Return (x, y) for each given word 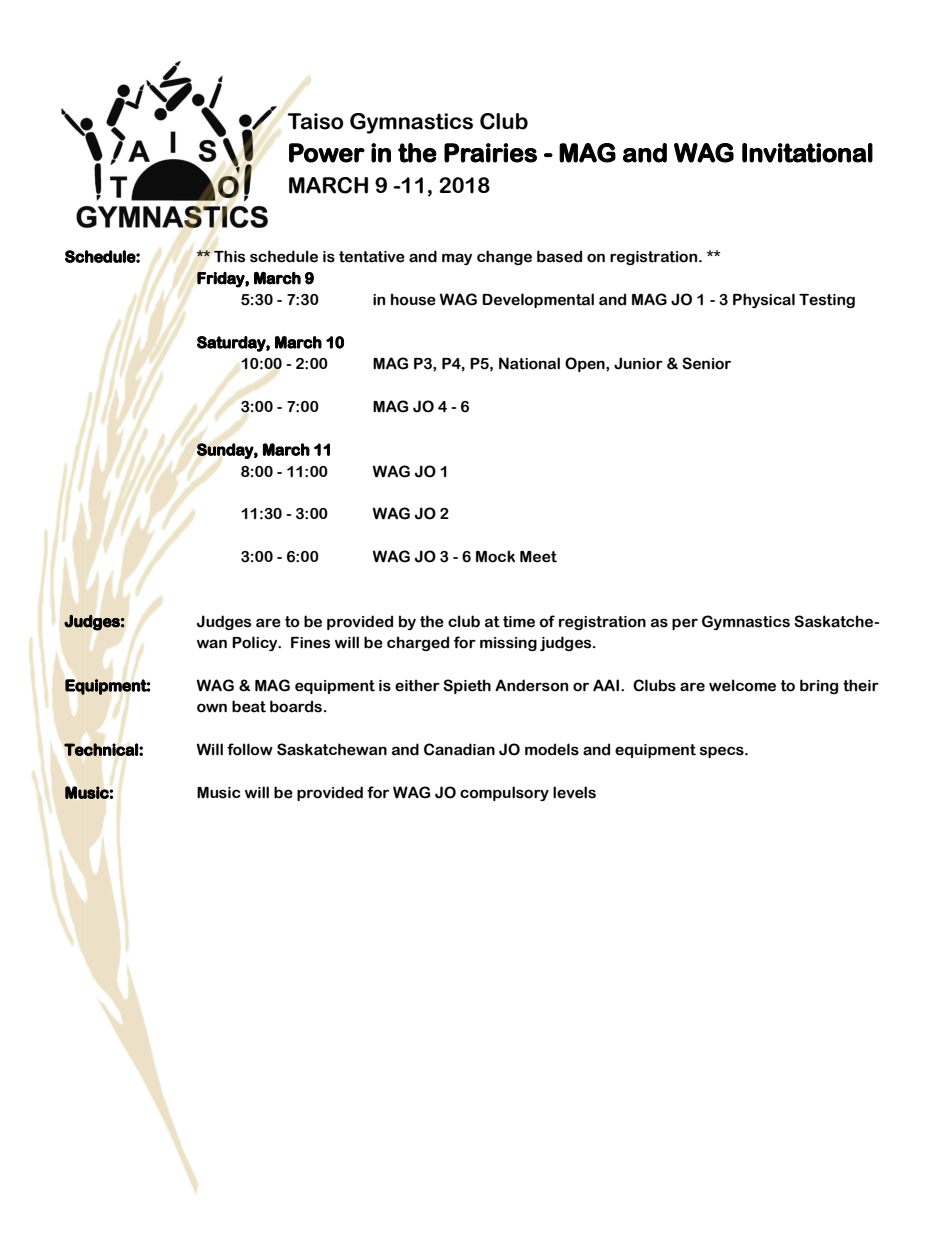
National (529, 363)
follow (250, 749)
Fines (310, 643)
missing (508, 644)
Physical (764, 300)
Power (327, 153)
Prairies (490, 153)
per (685, 624)
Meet (538, 557)
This (229, 256)
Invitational (807, 153)
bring (819, 686)
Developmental (538, 300)
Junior (638, 363)
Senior (706, 363)
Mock (495, 556)
